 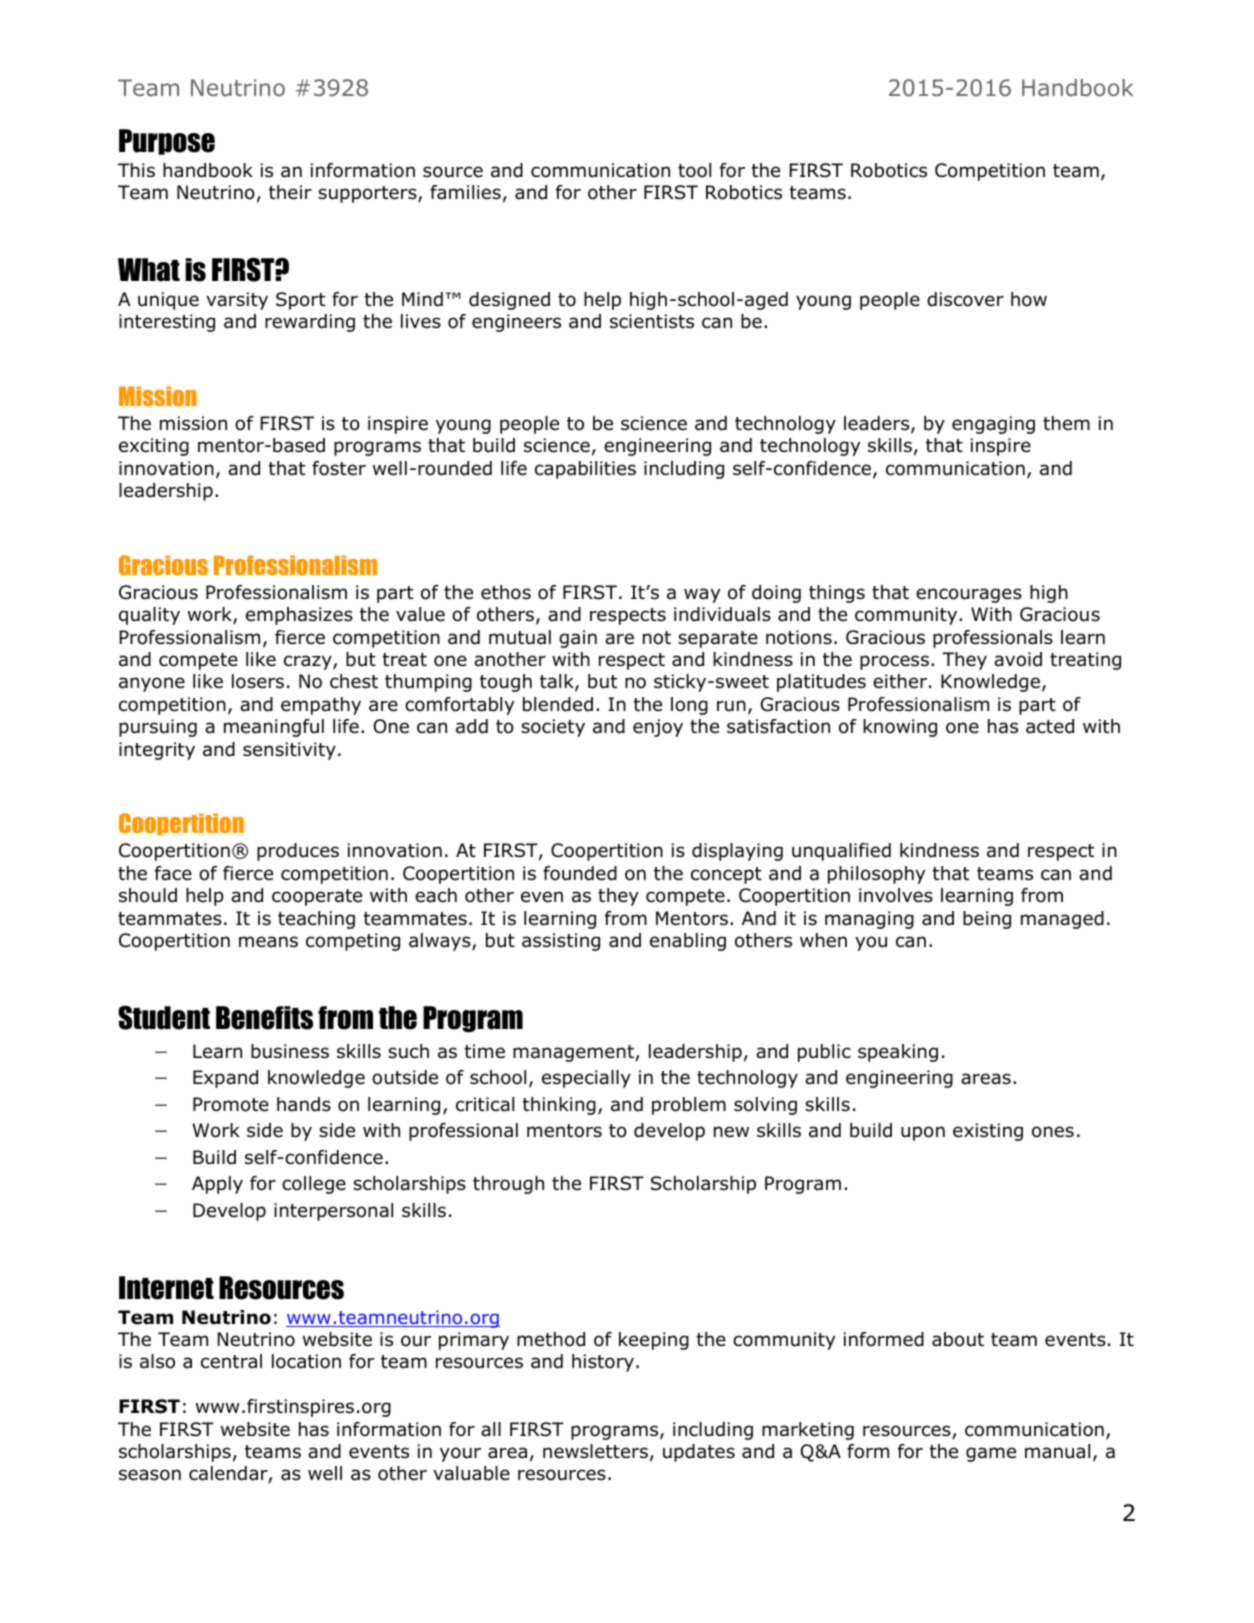 I want to click on emphasizes, so click(x=299, y=616).
